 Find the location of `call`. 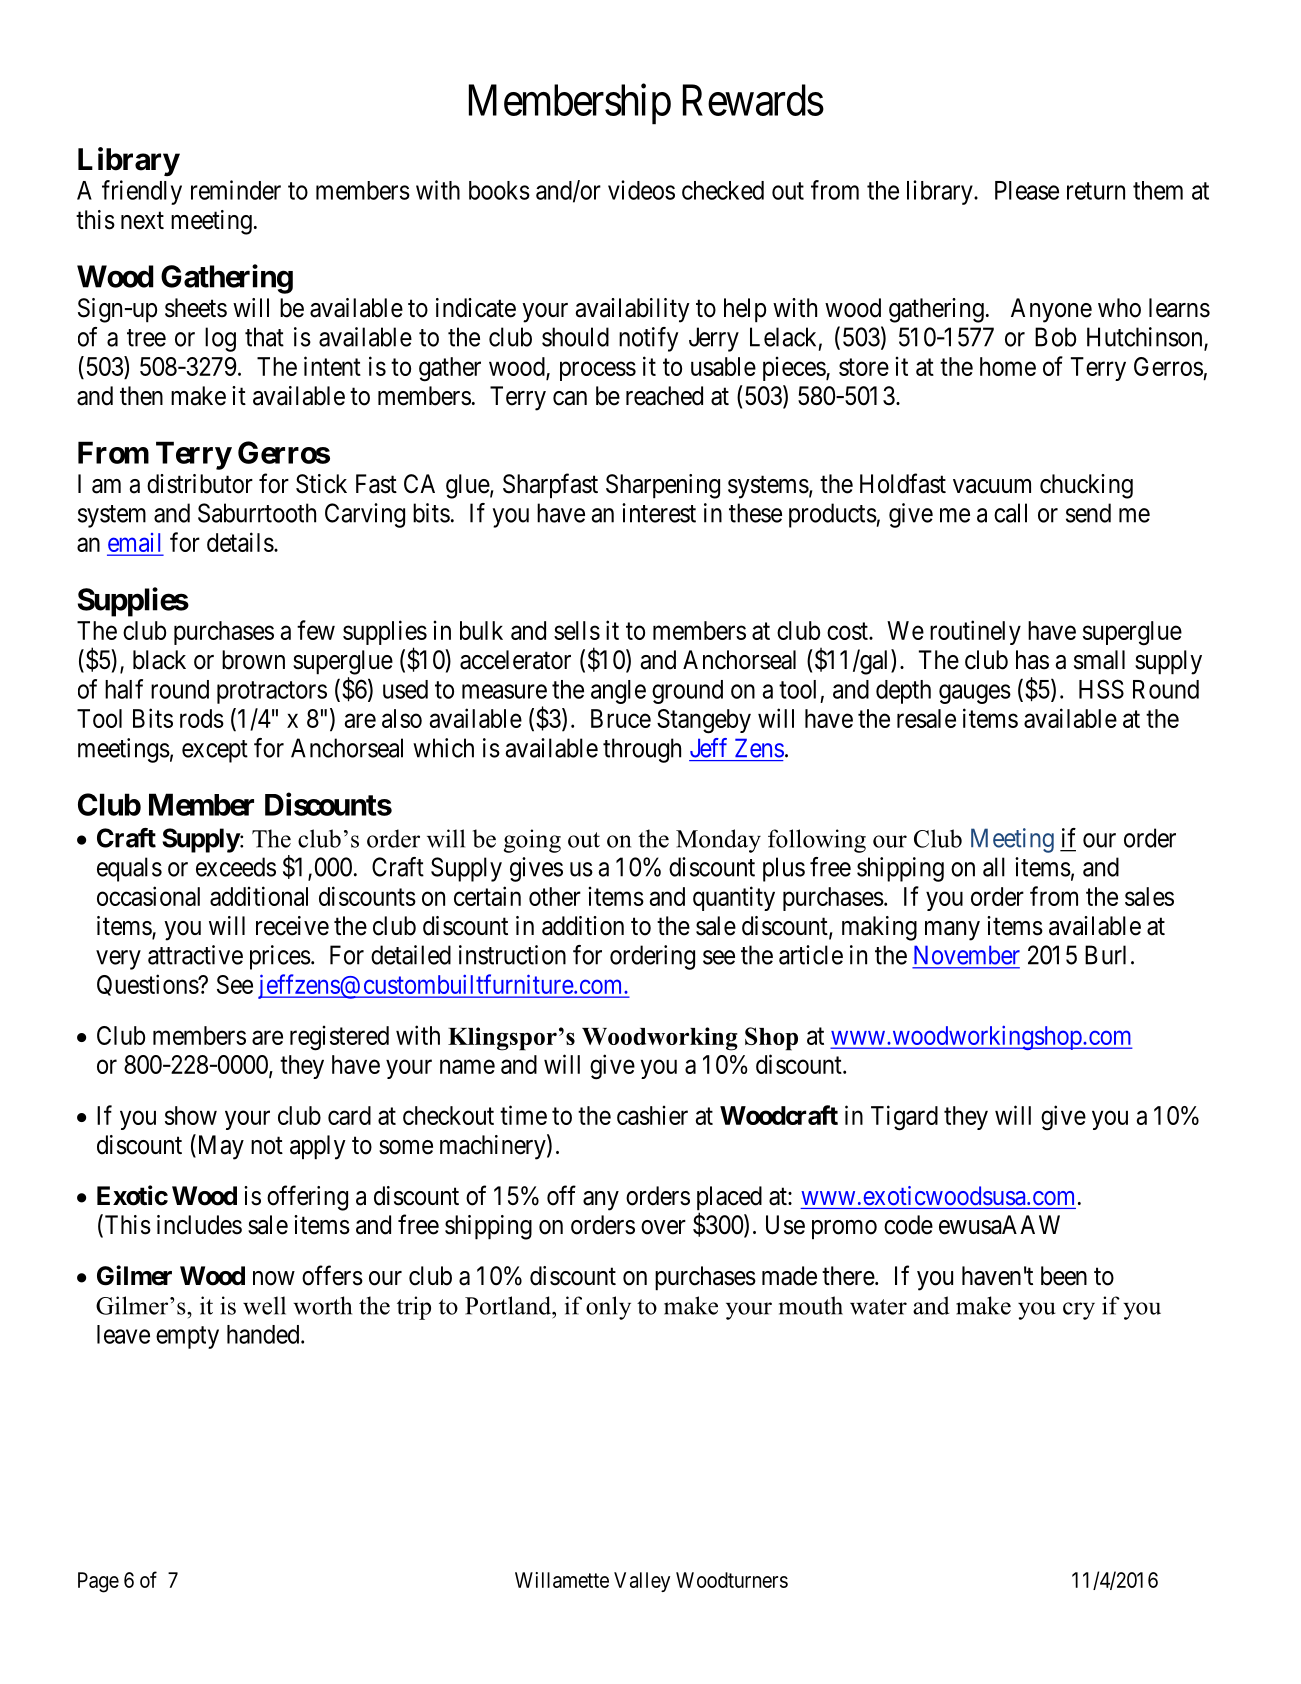

call is located at coordinates (1010, 513).
